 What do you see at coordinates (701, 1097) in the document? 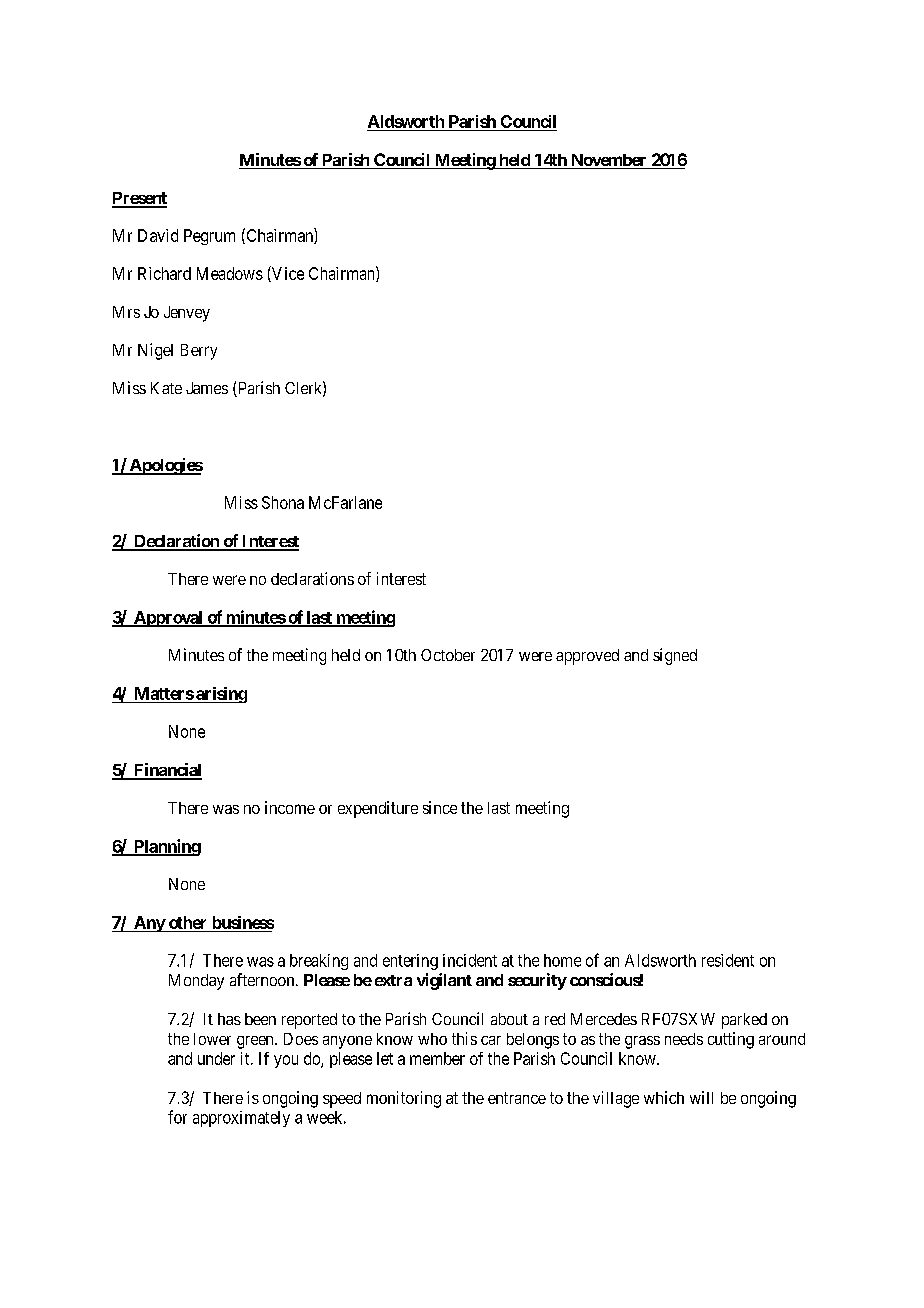
I see `will` at bounding box center [701, 1097].
